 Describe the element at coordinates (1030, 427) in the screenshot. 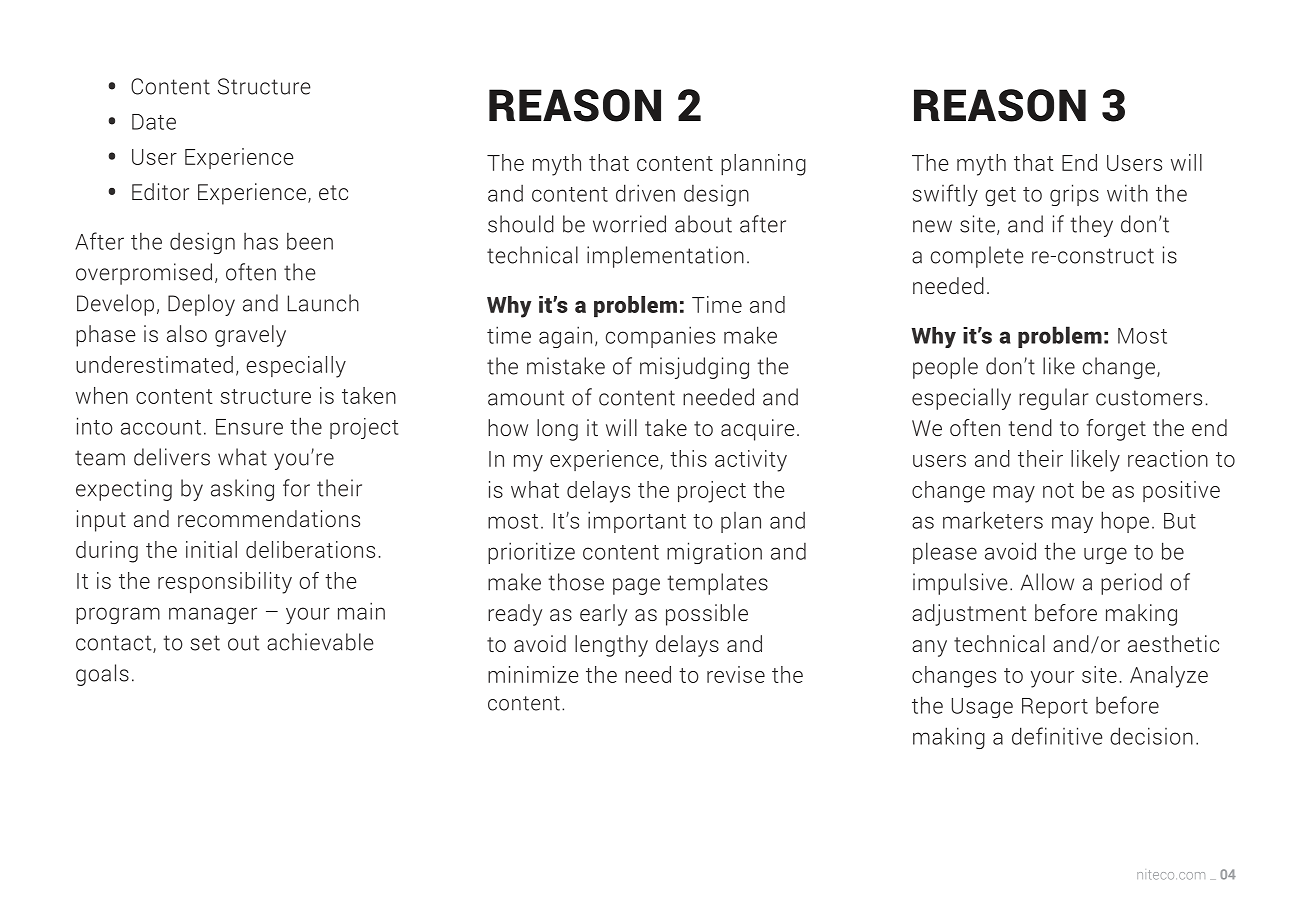

I see `tend` at that location.
